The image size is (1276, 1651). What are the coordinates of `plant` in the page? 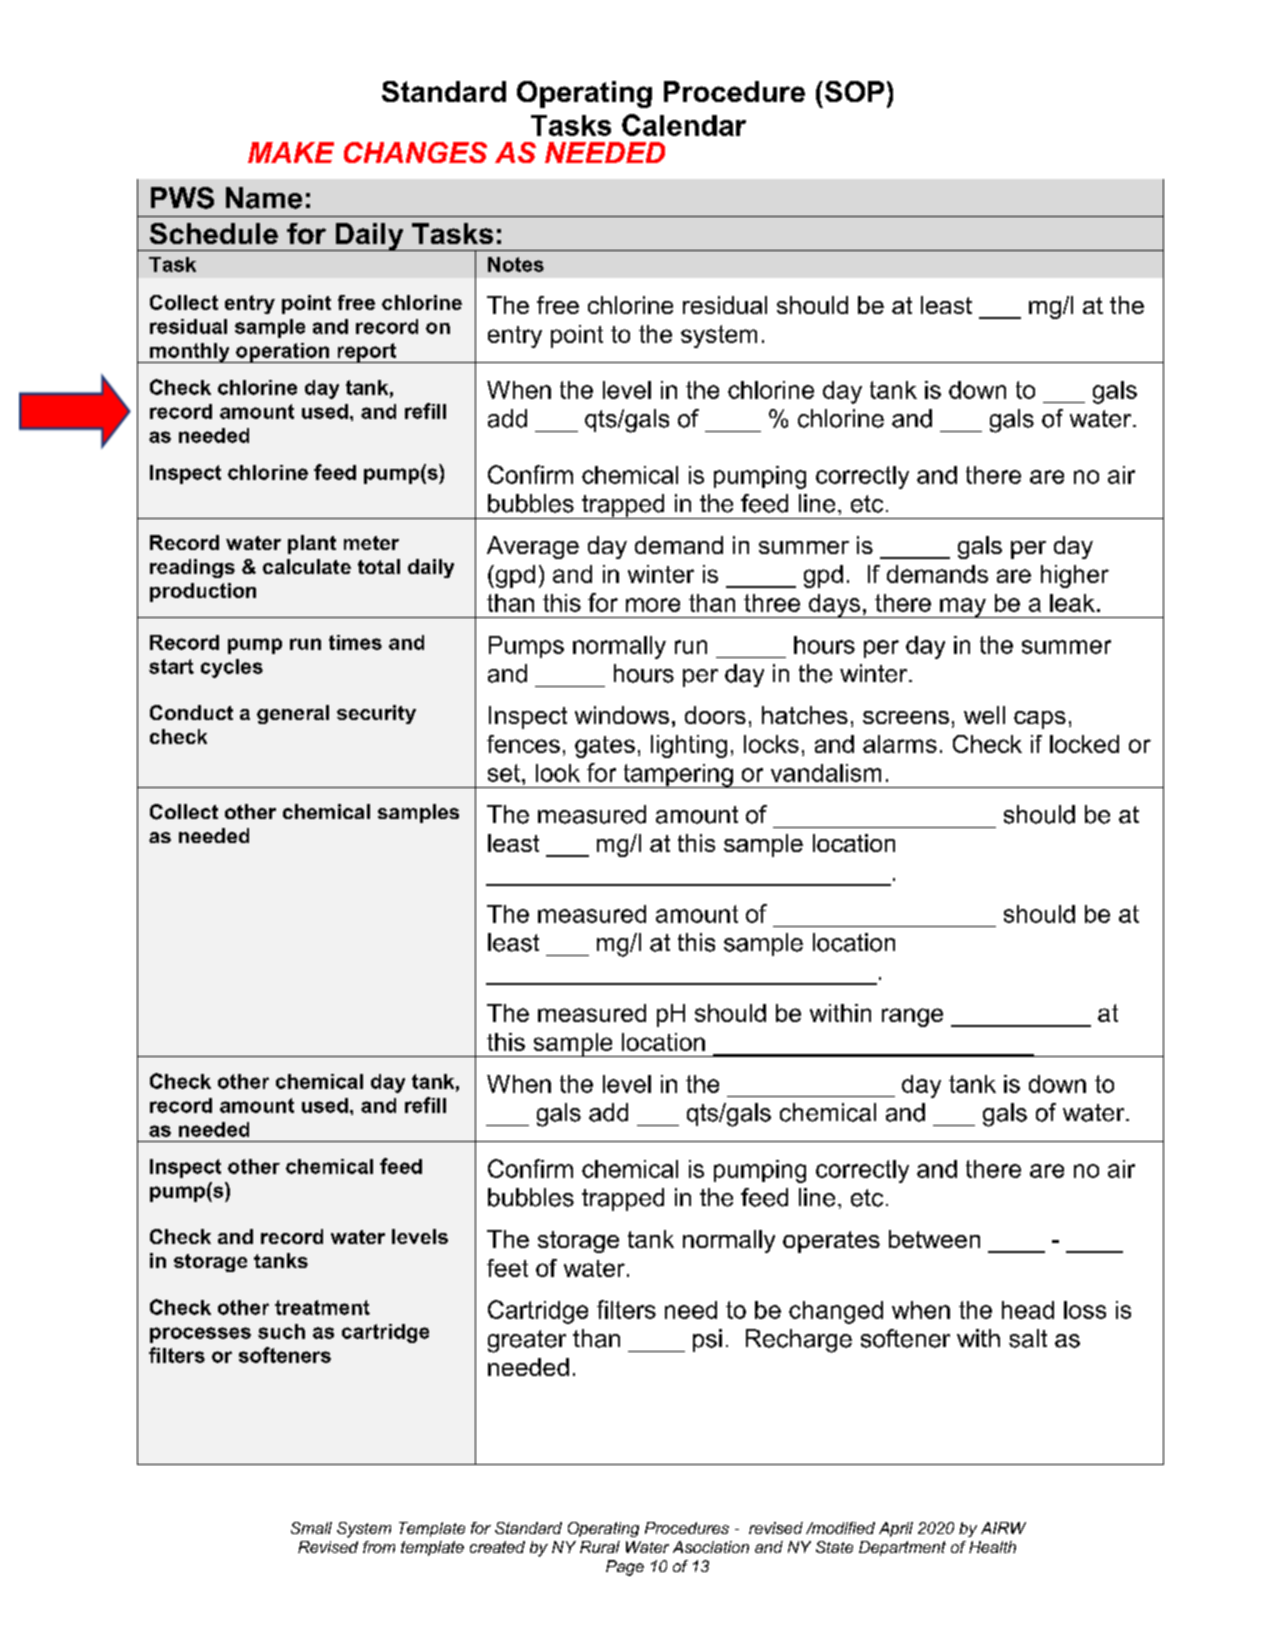 It's located at (312, 544).
